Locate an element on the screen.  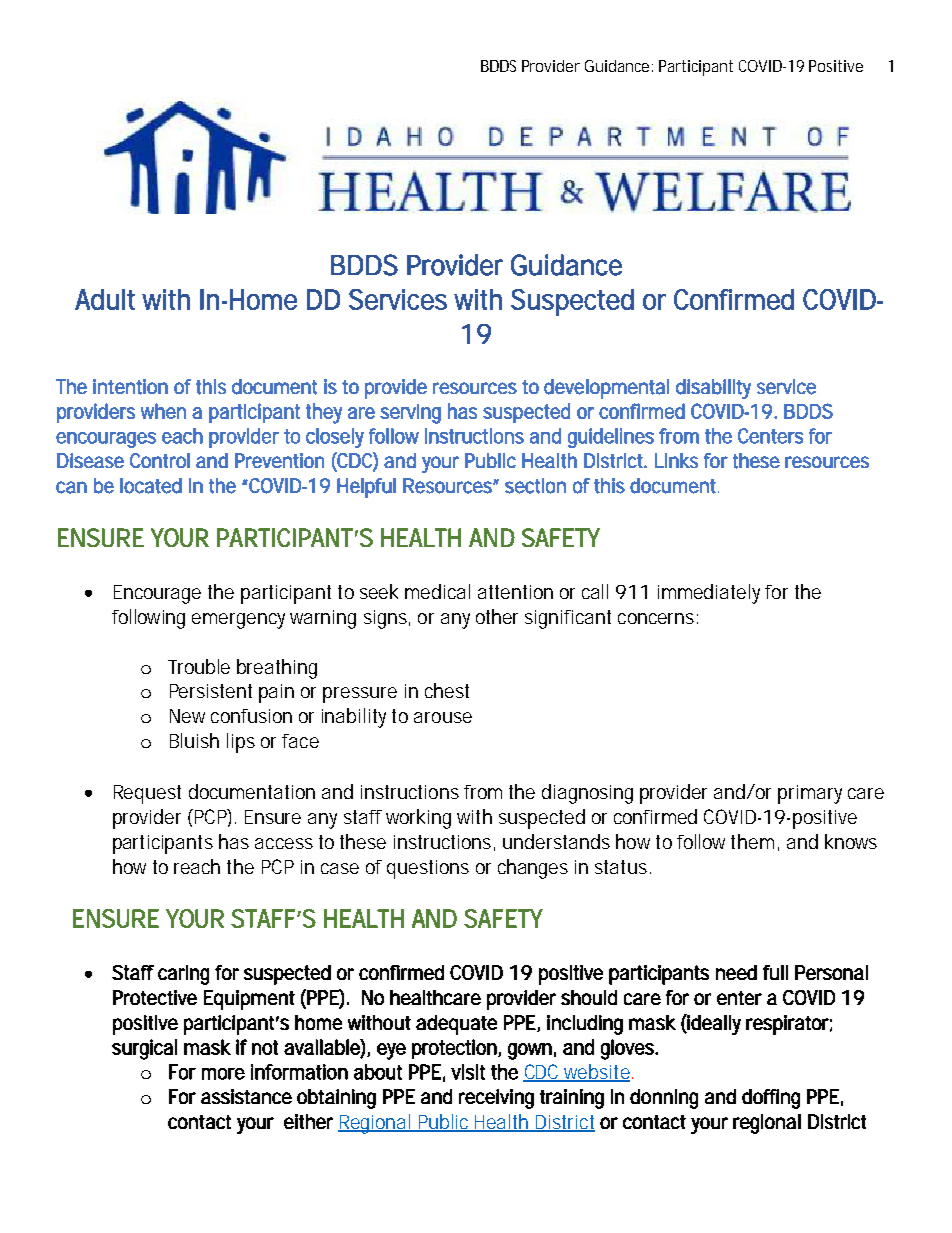
more is located at coordinates (223, 1074).
